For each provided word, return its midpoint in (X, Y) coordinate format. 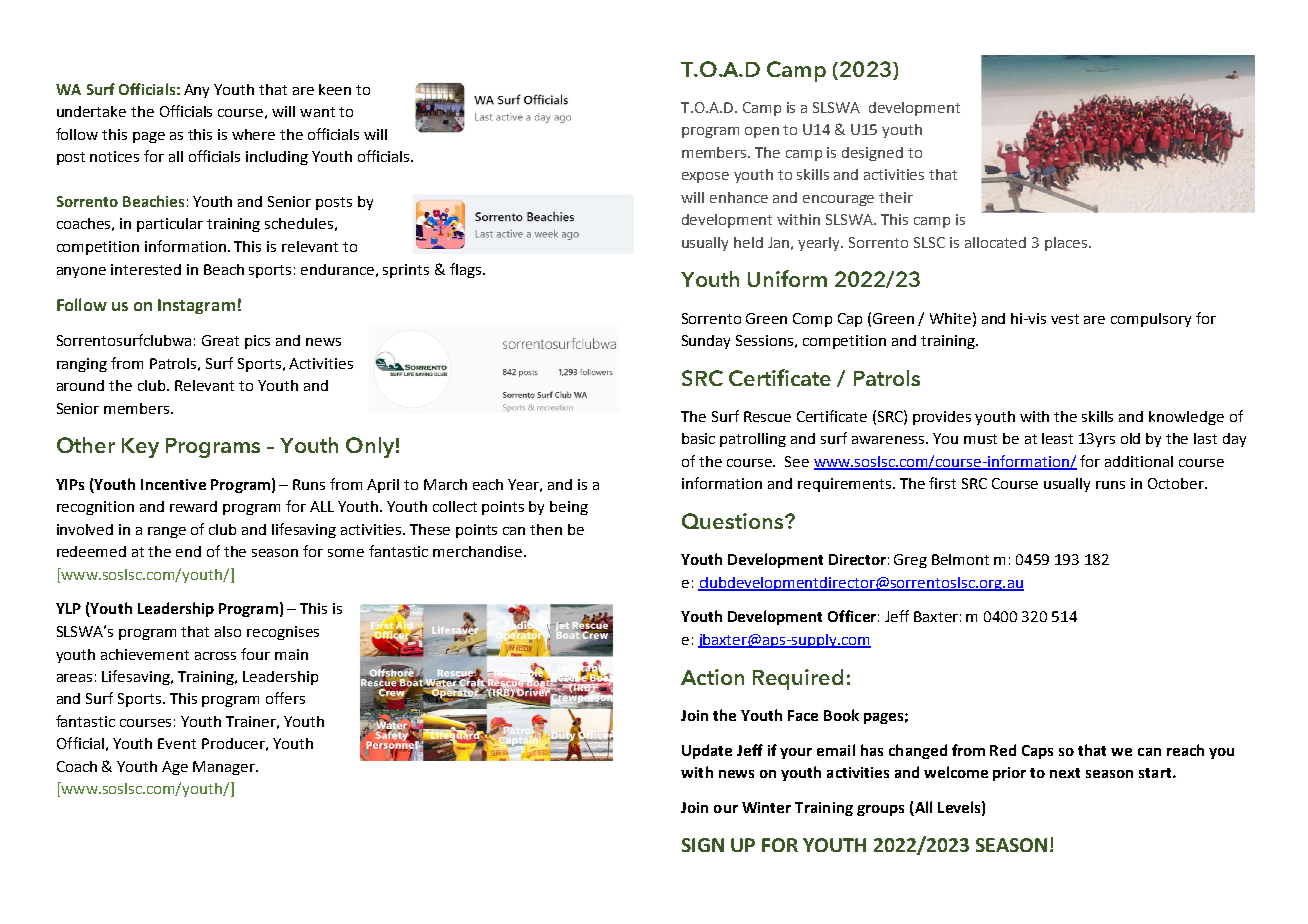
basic (698, 438)
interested (146, 269)
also (228, 631)
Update (707, 751)
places (1067, 244)
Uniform (787, 278)
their (896, 197)
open (762, 132)
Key (140, 448)
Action (712, 677)
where (253, 134)
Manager (225, 768)
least (1057, 438)
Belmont (960, 559)
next (1065, 773)
